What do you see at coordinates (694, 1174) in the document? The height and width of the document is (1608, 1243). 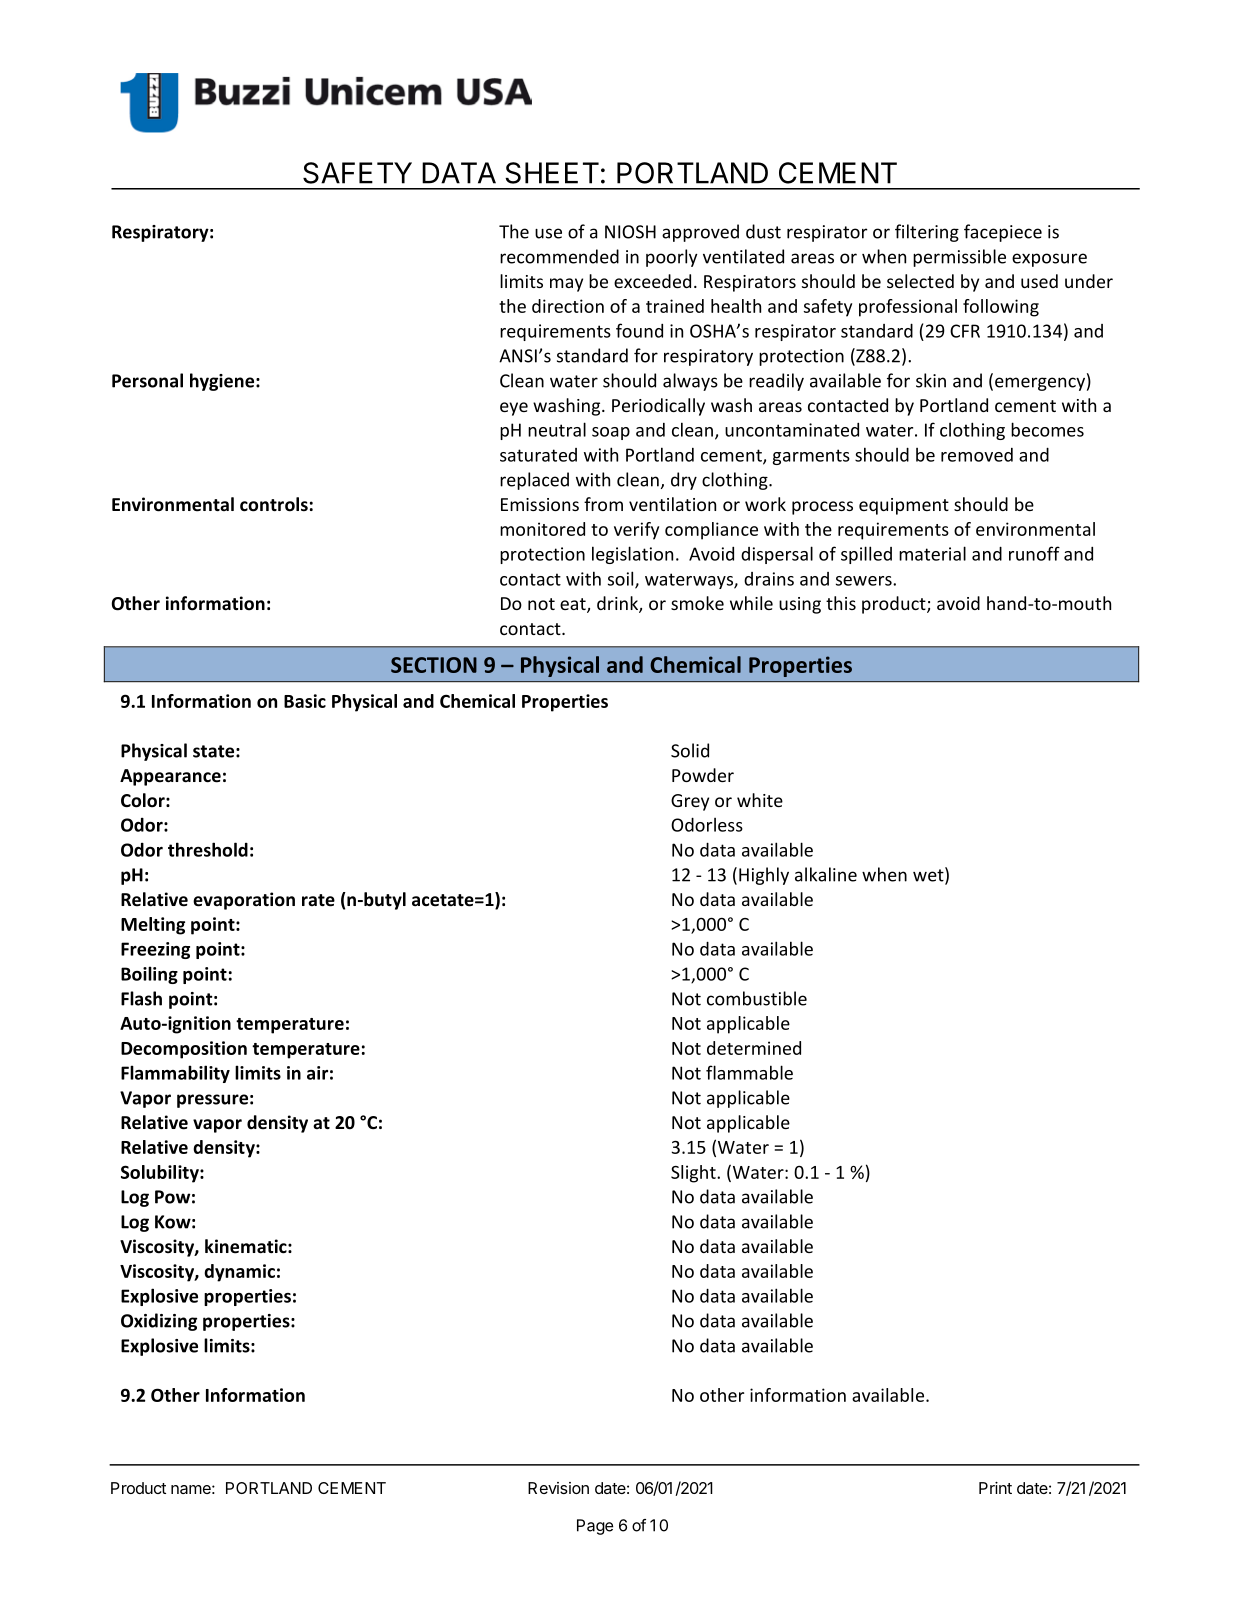 I see `Slight` at bounding box center [694, 1174].
